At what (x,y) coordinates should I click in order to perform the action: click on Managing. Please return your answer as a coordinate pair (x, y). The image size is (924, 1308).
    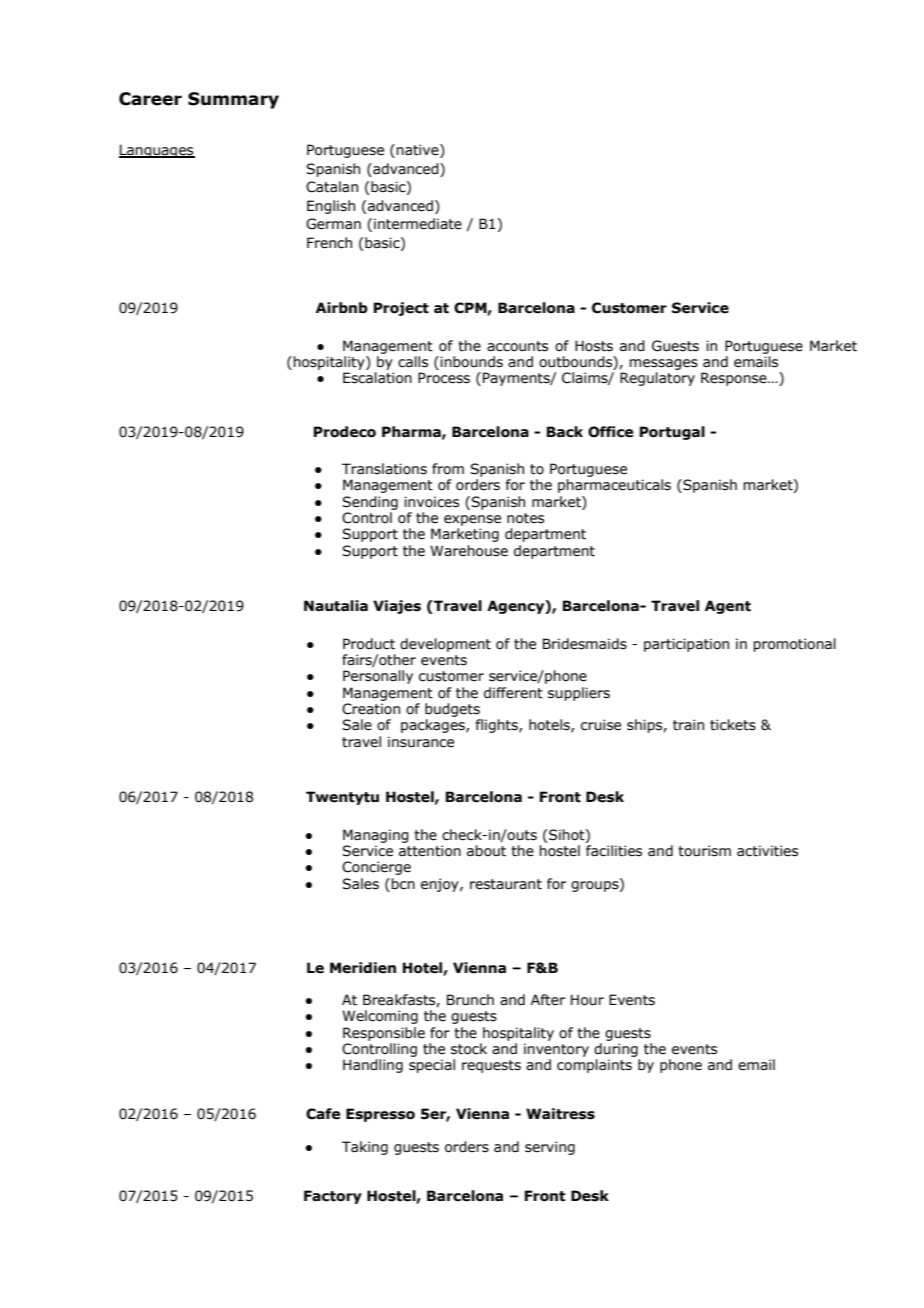
    Looking at the image, I should click on (376, 836).
